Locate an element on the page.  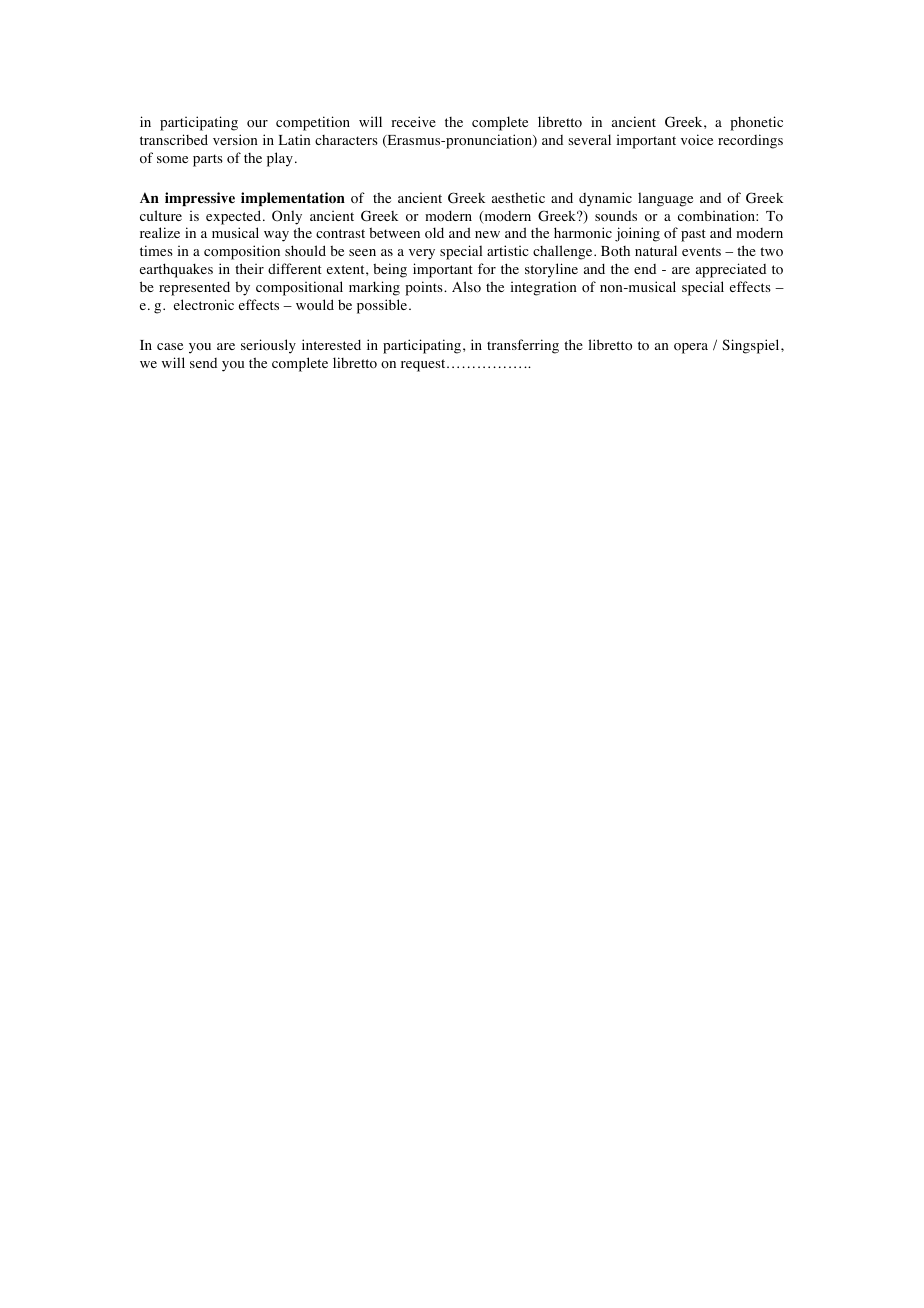
receive is located at coordinates (413, 121).
